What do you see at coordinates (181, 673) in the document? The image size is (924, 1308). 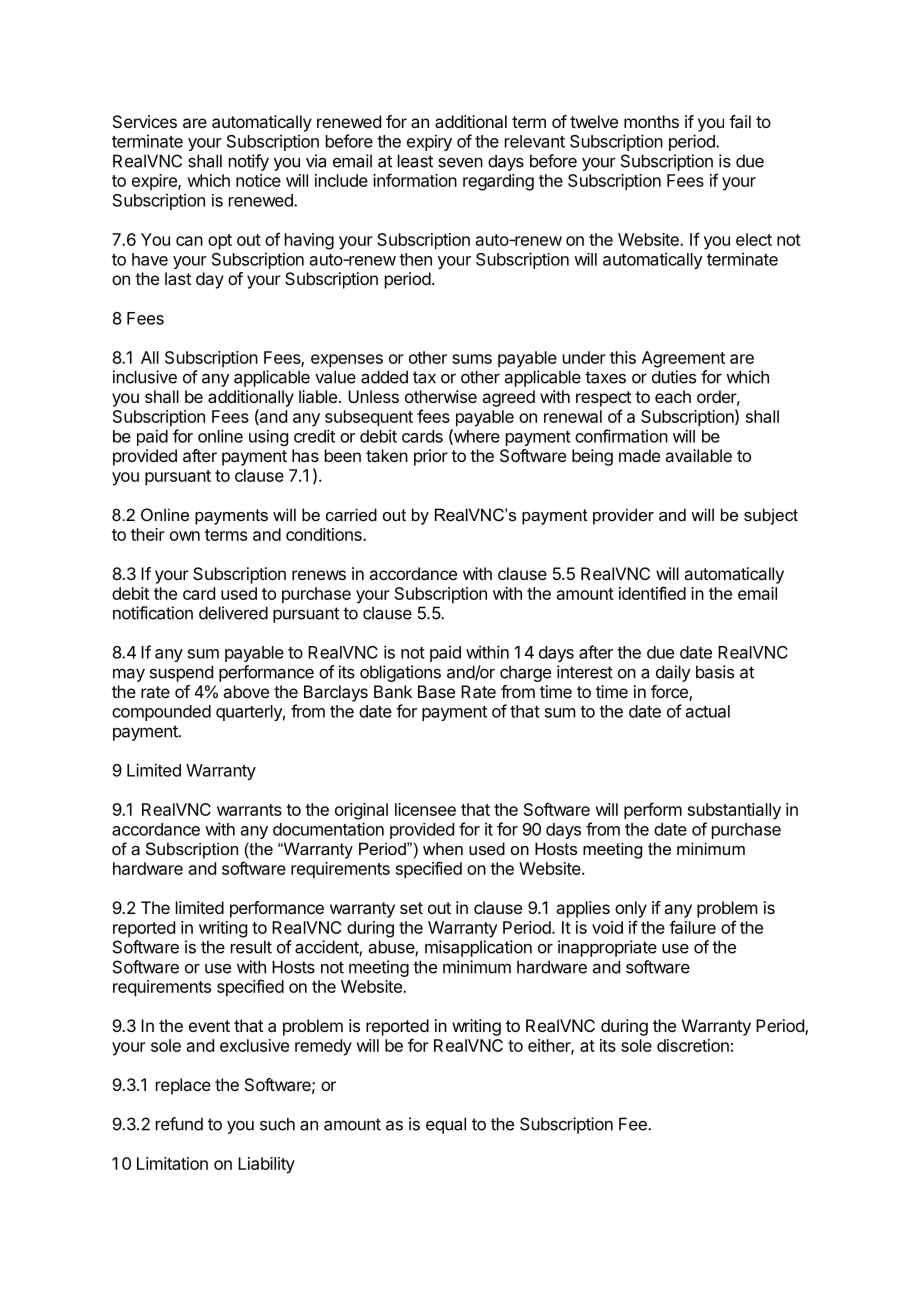 I see `suspend` at bounding box center [181, 673].
